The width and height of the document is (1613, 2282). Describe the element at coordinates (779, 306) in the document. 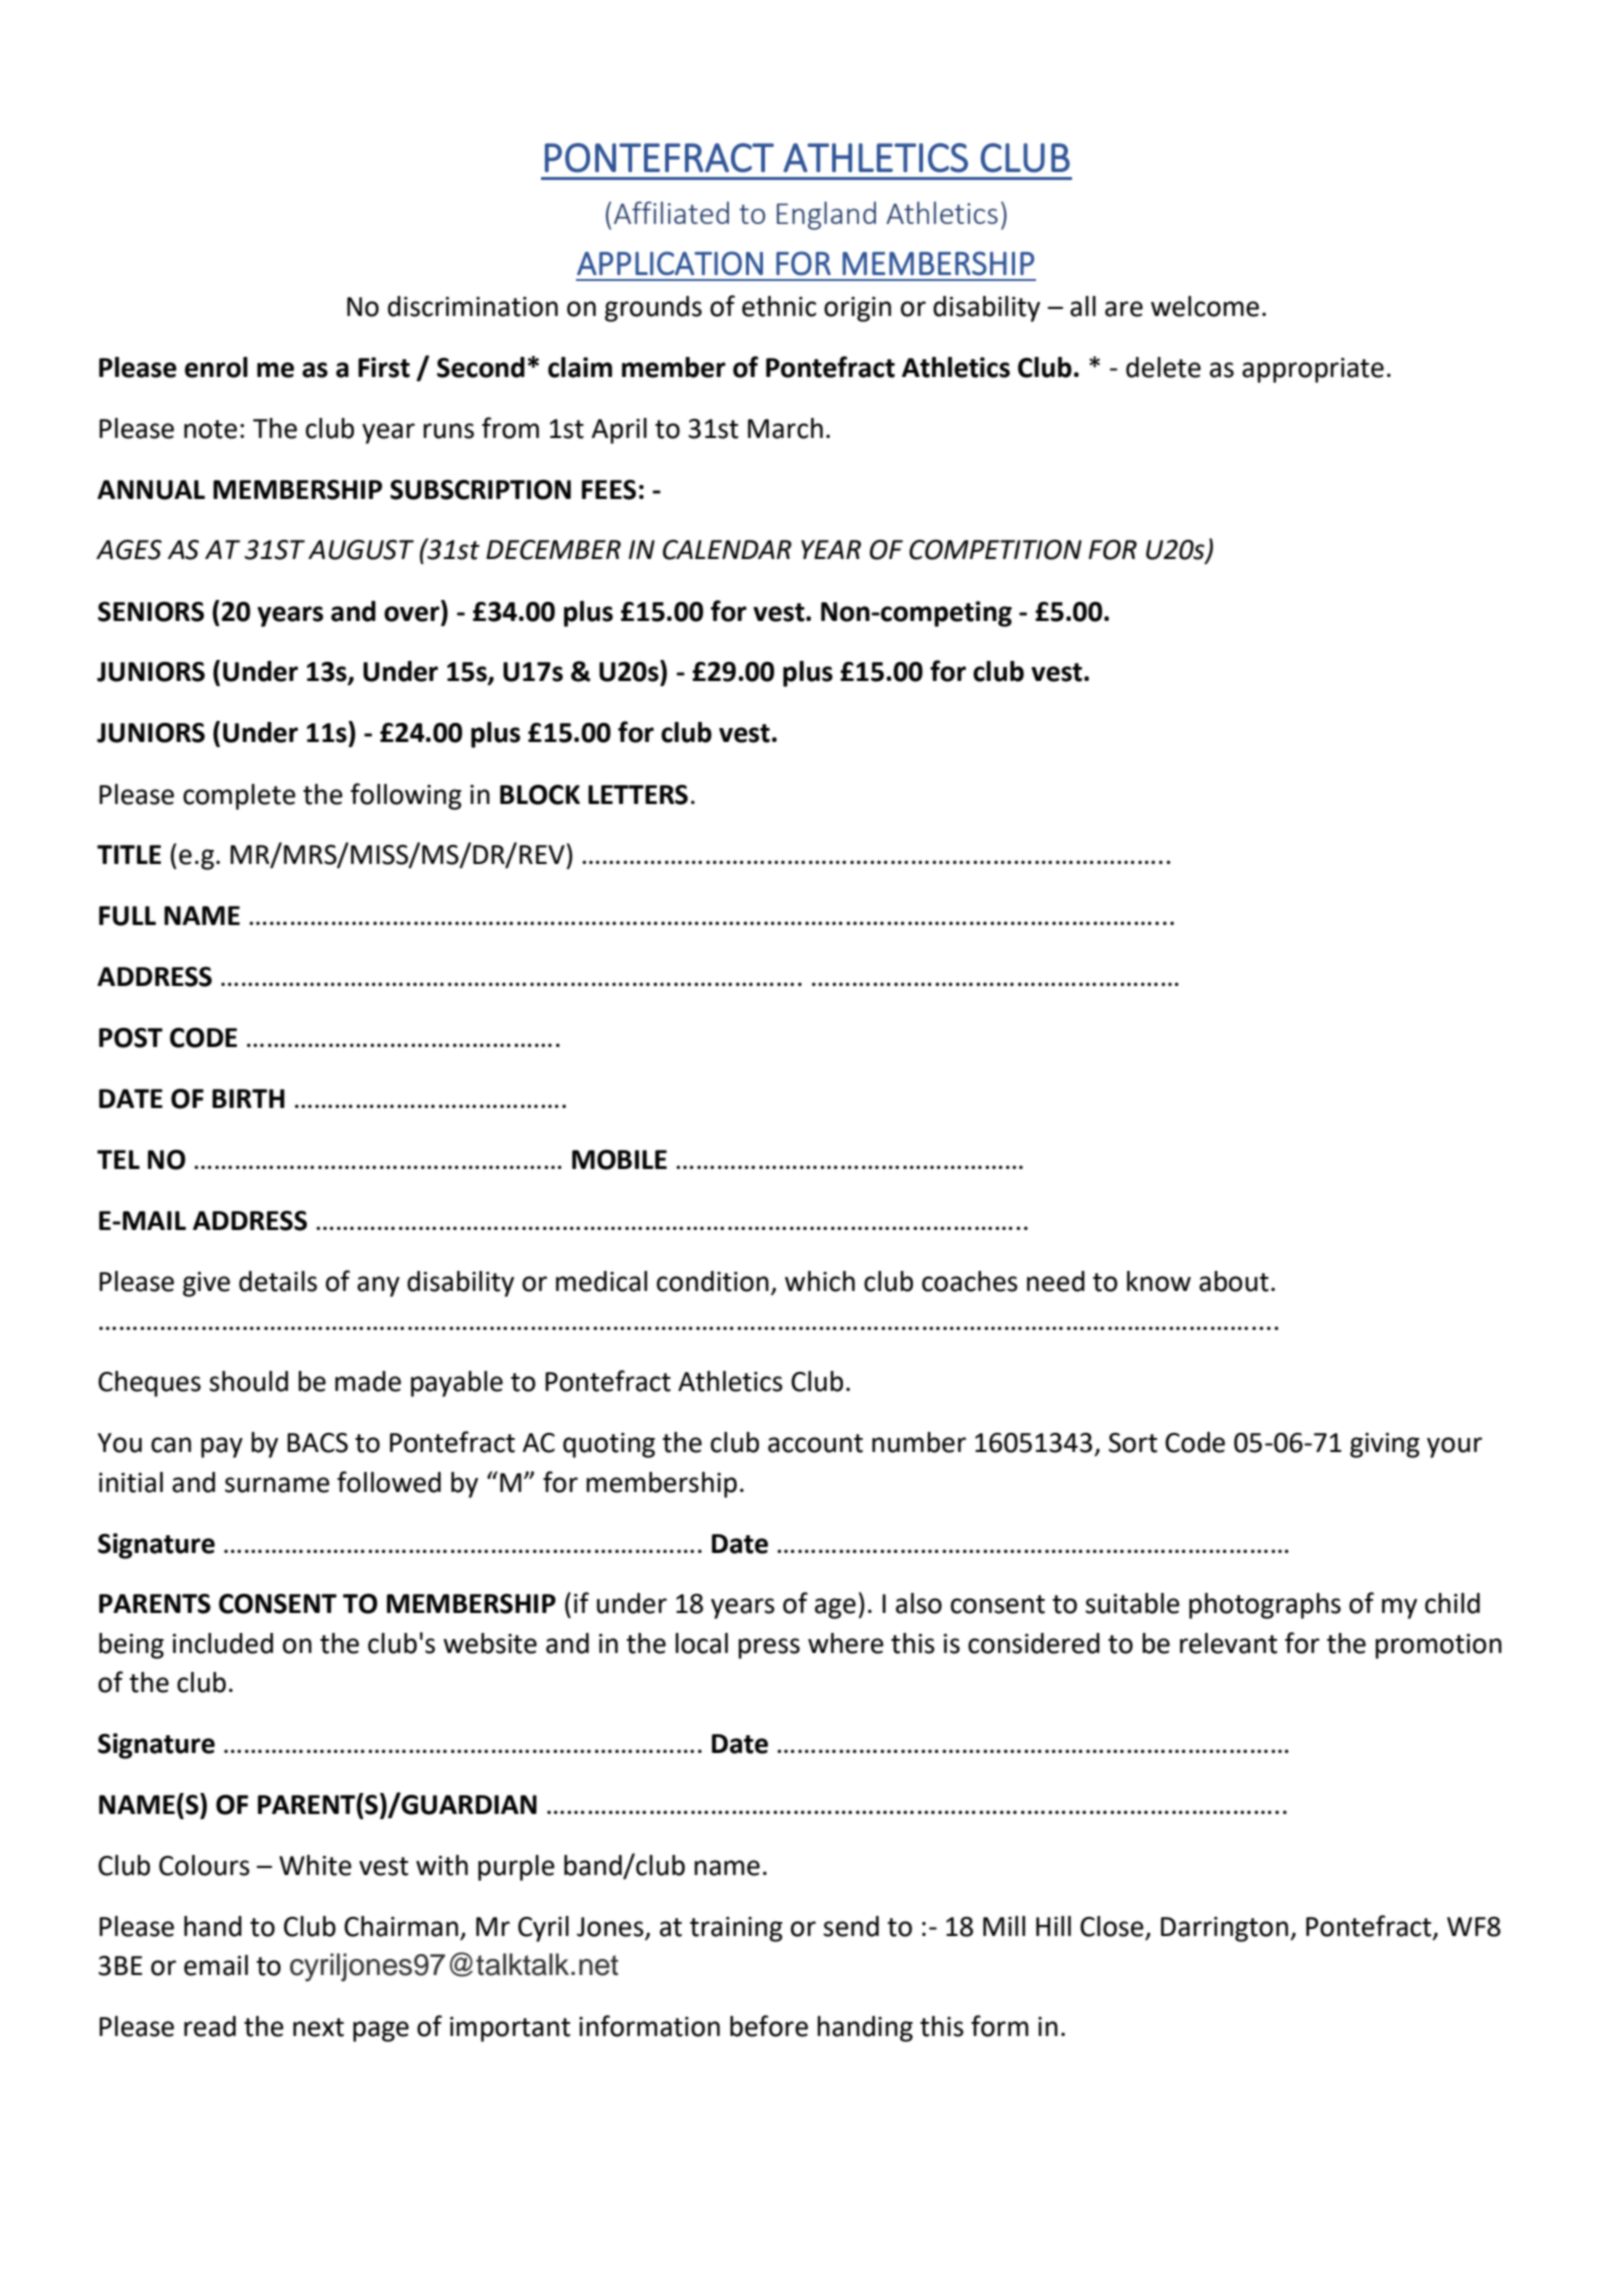

I see `ethnic` at that location.
